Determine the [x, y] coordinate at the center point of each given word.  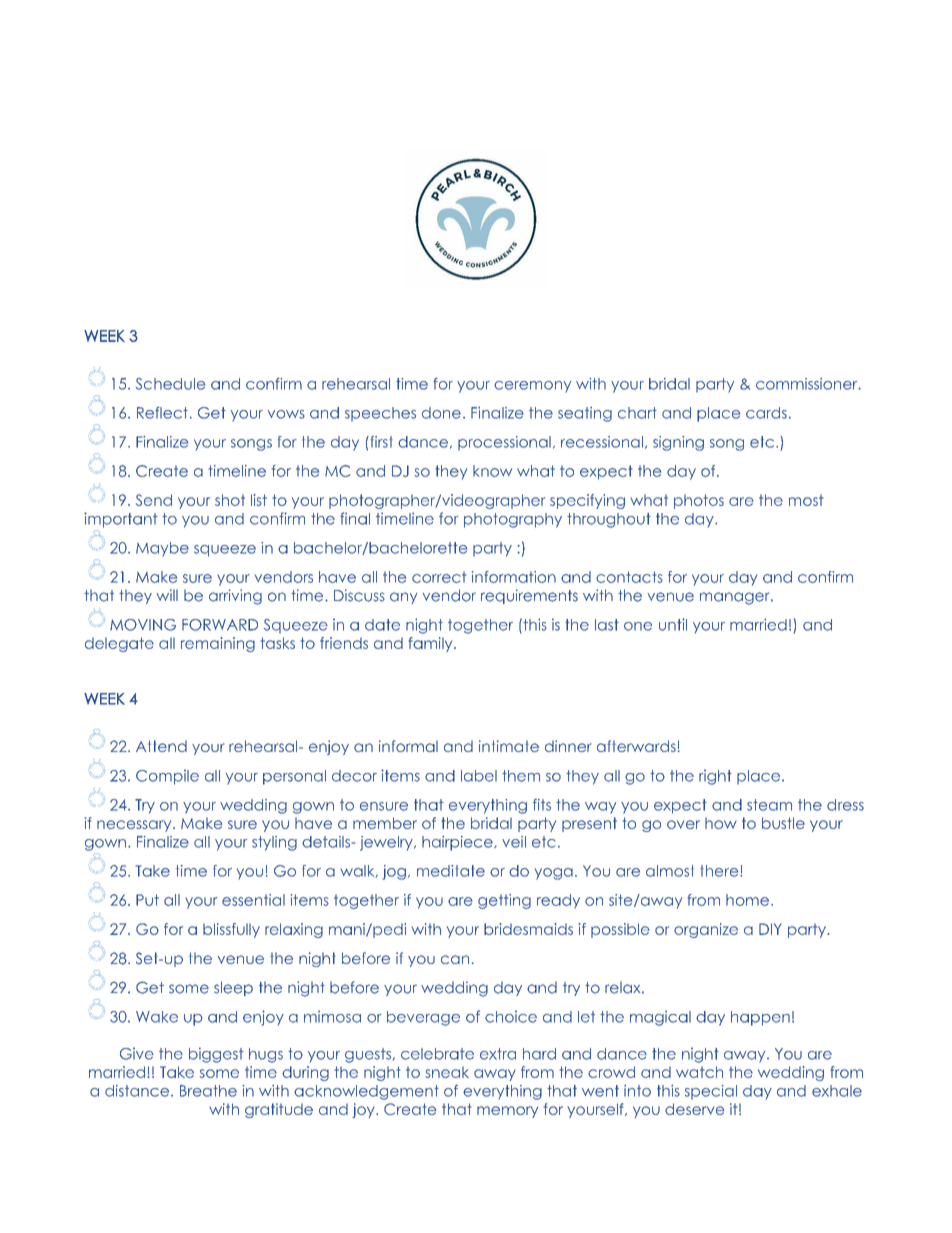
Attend [161, 746]
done [441, 413]
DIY [770, 929]
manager [736, 598]
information [514, 577]
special [711, 1092]
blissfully [231, 930]
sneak [447, 1072]
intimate [509, 746]
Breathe [208, 1091]
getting [504, 901]
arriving [235, 597]
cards [766, 413]
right [715, 777]
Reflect [162, 413]
